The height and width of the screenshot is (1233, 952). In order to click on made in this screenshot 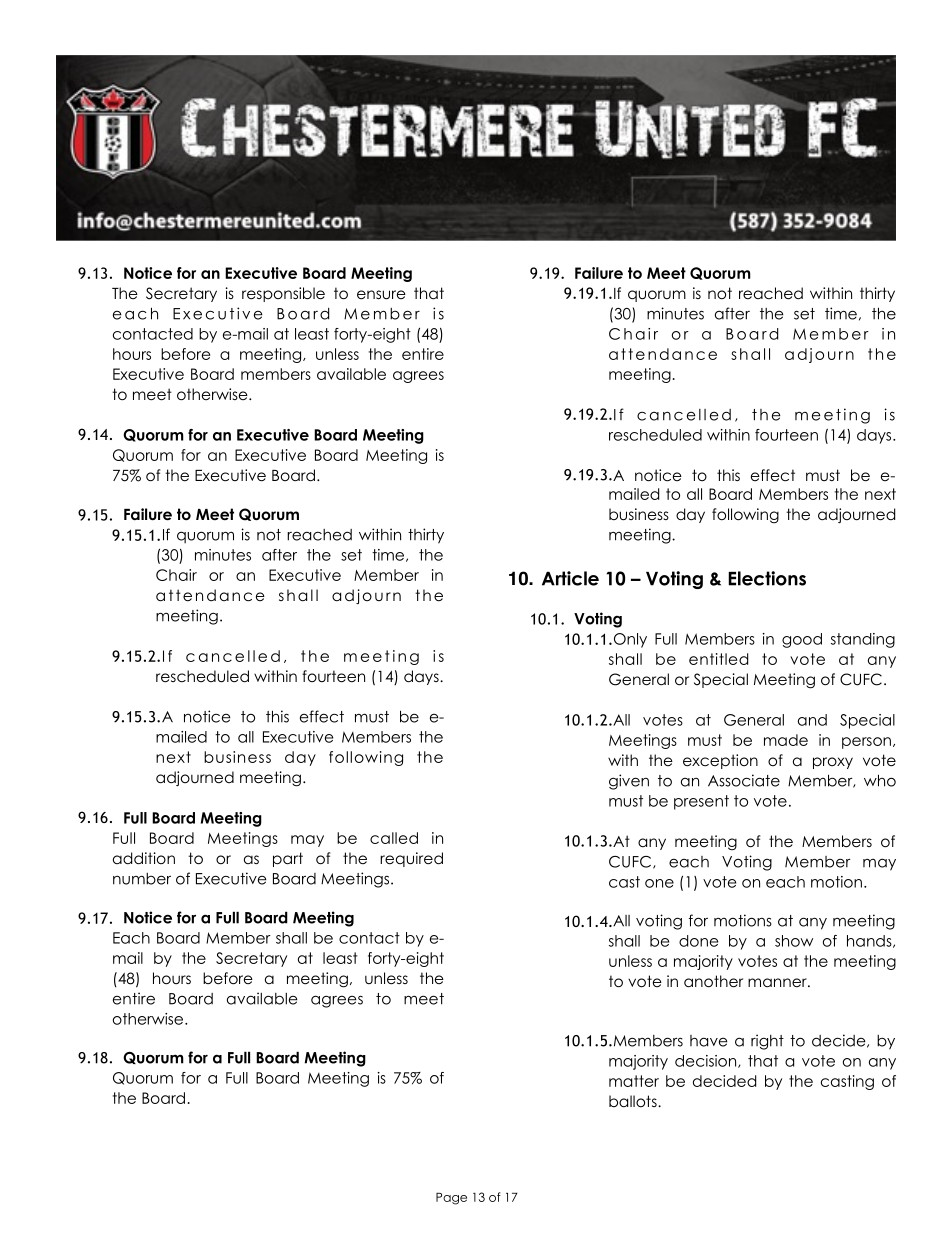, I will do `click(786, 740)`.
